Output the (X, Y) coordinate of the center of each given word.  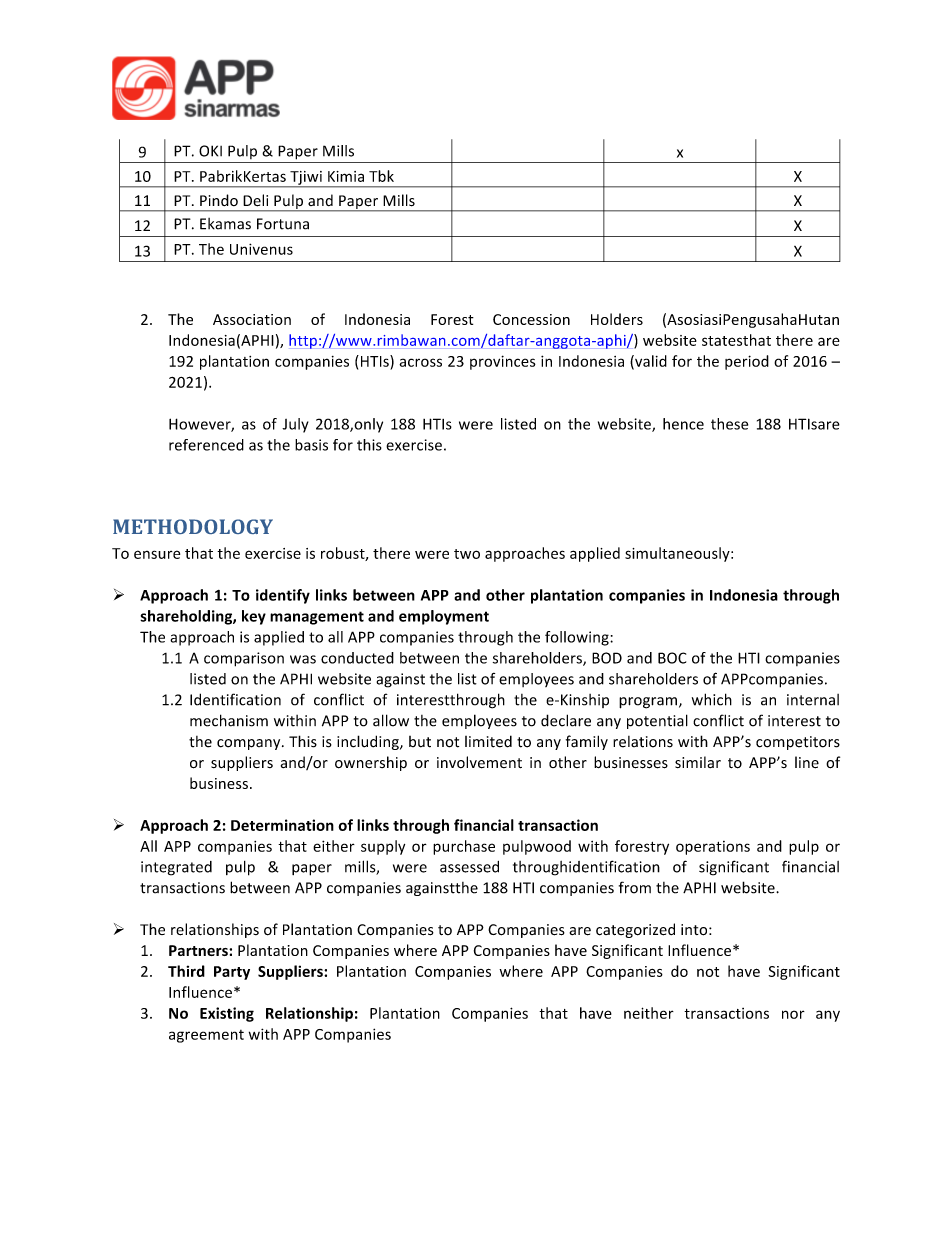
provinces (503, 362)
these (729, 424)
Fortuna (283, 224)
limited (488, 741)
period (747, 362)
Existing (227, 1014)
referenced (206, 445)
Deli (255, 200)
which (712, 699)
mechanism (229, 720)
